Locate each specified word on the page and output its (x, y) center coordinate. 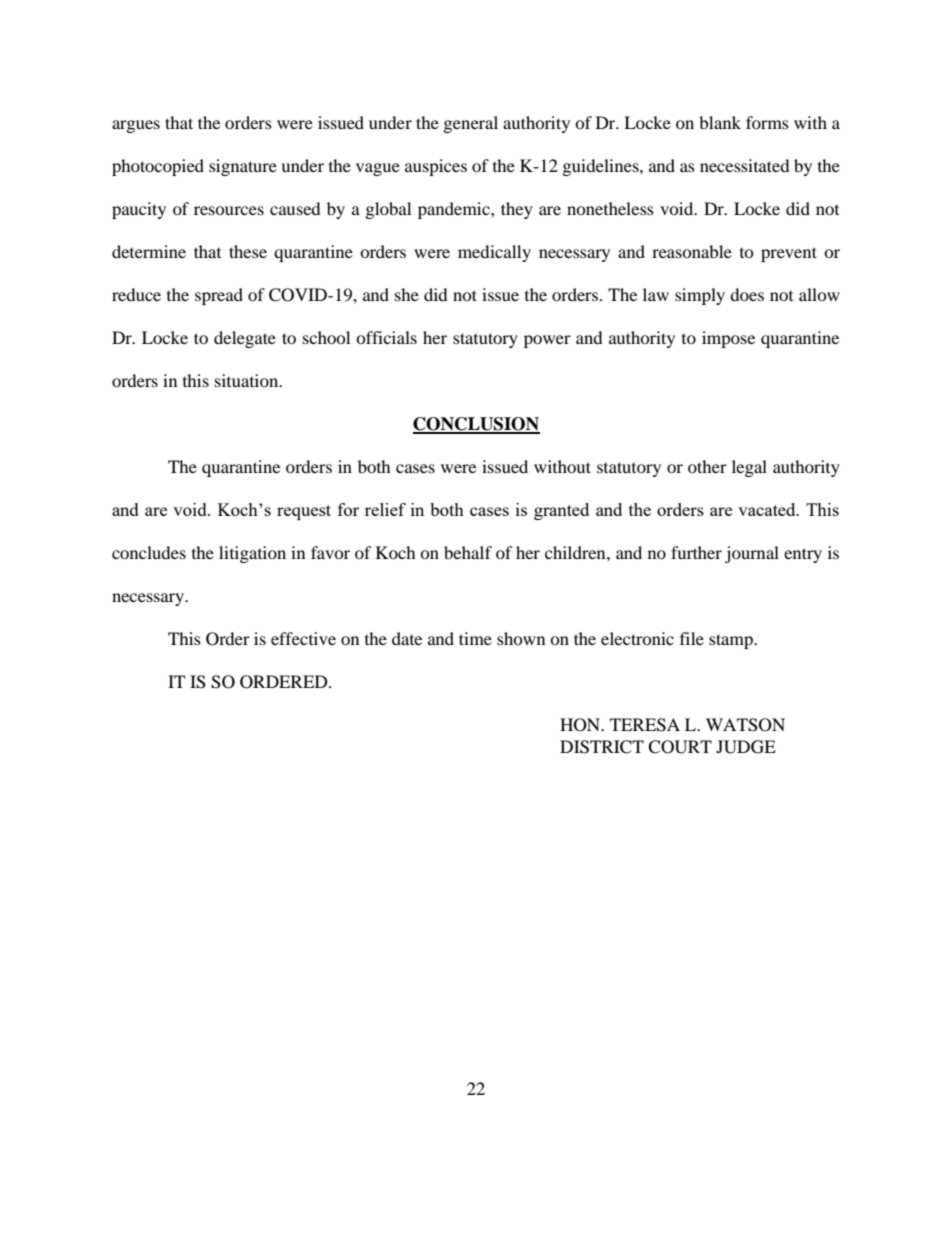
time (475, 638)
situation (248, 380)
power (547, 341)
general (471, 124)
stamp (732, 641)
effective (303, 638)
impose (728, 339)
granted (561, 511)
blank (720, 122)
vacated (768, 509)
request (304, 512)
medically (494, 253)
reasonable (692, 251)
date (407, 638)
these (248, 251)
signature (243, 167)
